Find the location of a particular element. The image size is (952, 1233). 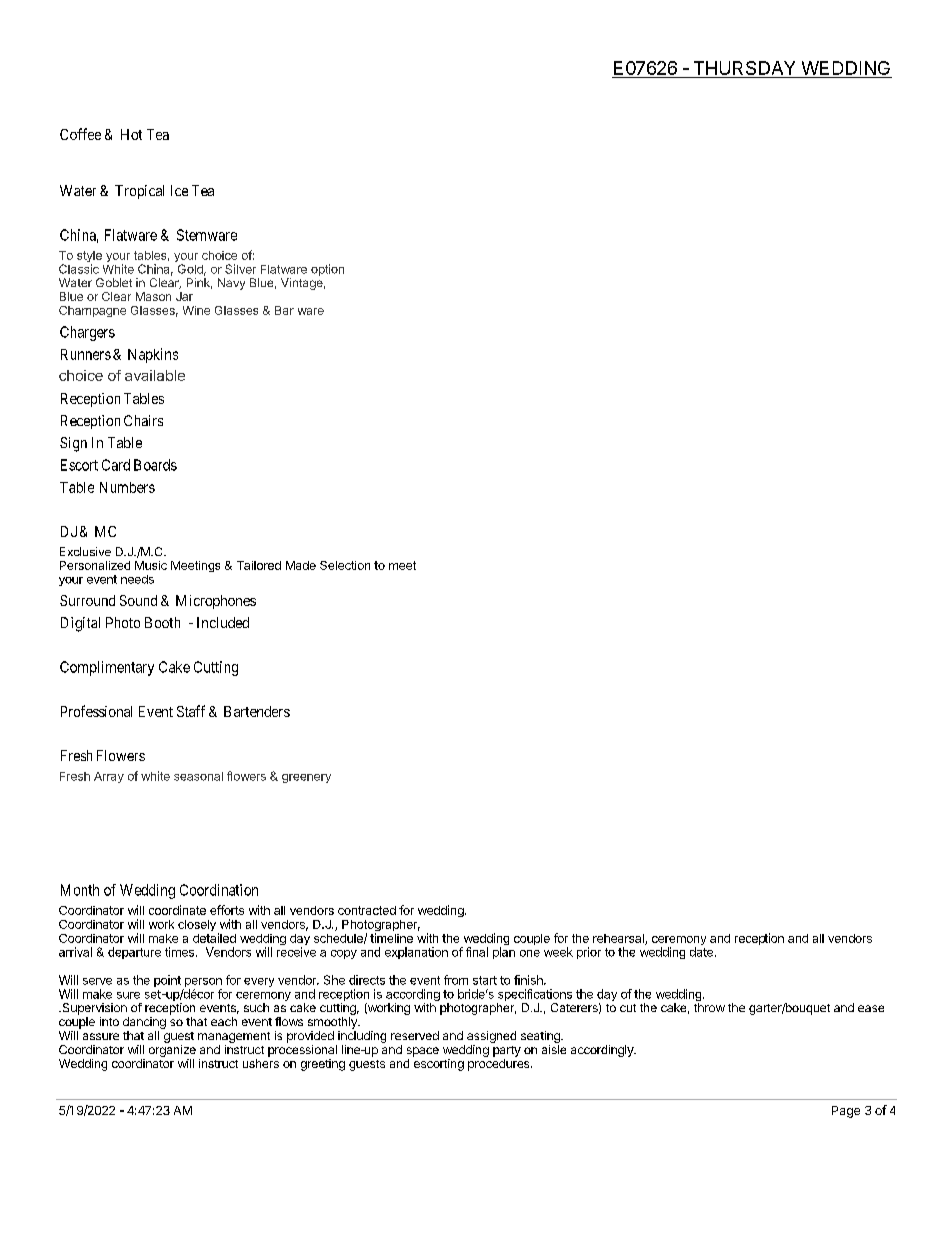

Selection is located at coordinates (345, 565).
